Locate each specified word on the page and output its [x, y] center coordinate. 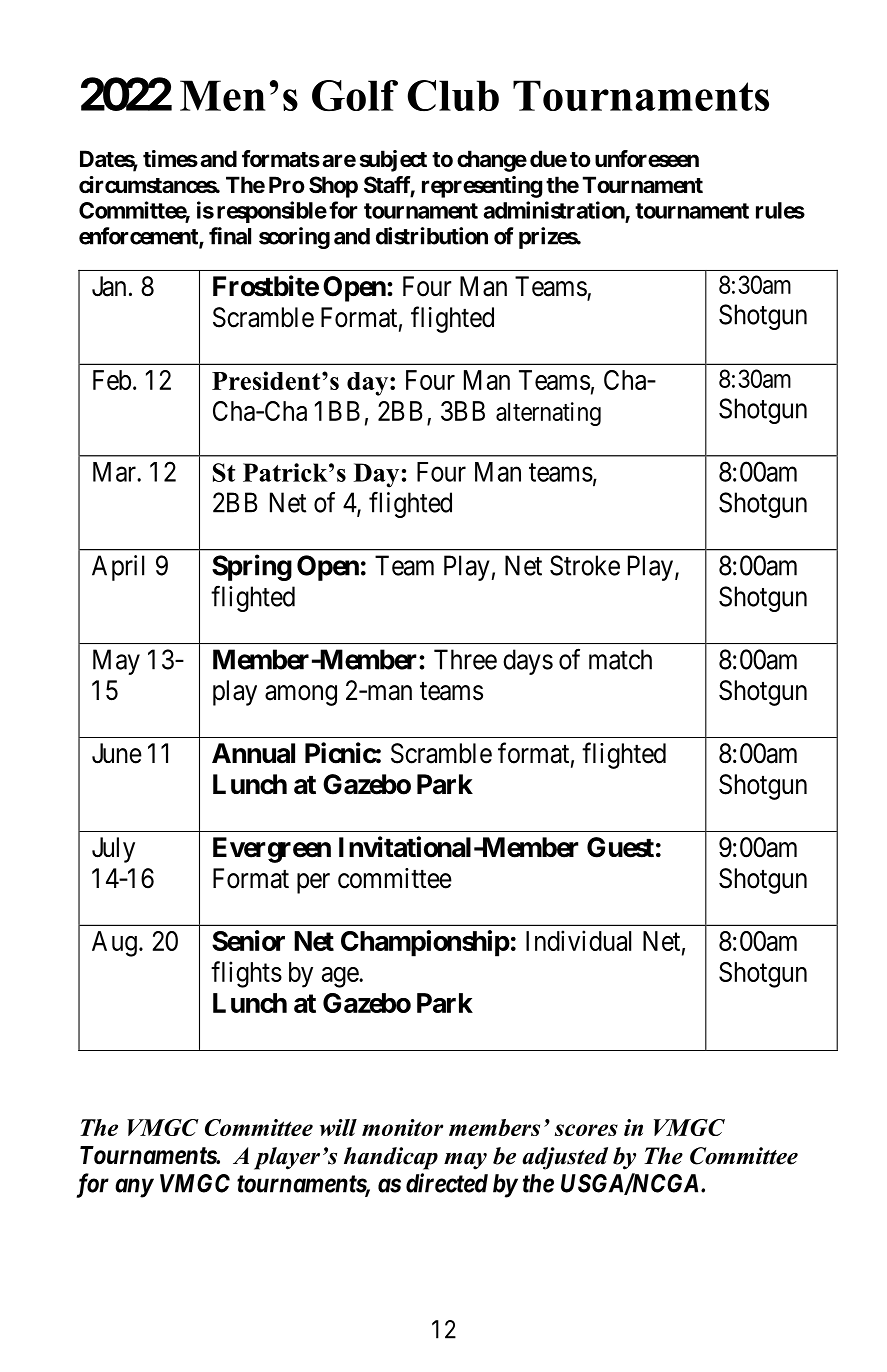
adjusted [565, 1158]
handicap [391, 1158]
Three [465, 659]
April [118, 568]
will [338, 1127]
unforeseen [647, 159]
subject [393, 161]
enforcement [139, 237]
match [620, 659]
